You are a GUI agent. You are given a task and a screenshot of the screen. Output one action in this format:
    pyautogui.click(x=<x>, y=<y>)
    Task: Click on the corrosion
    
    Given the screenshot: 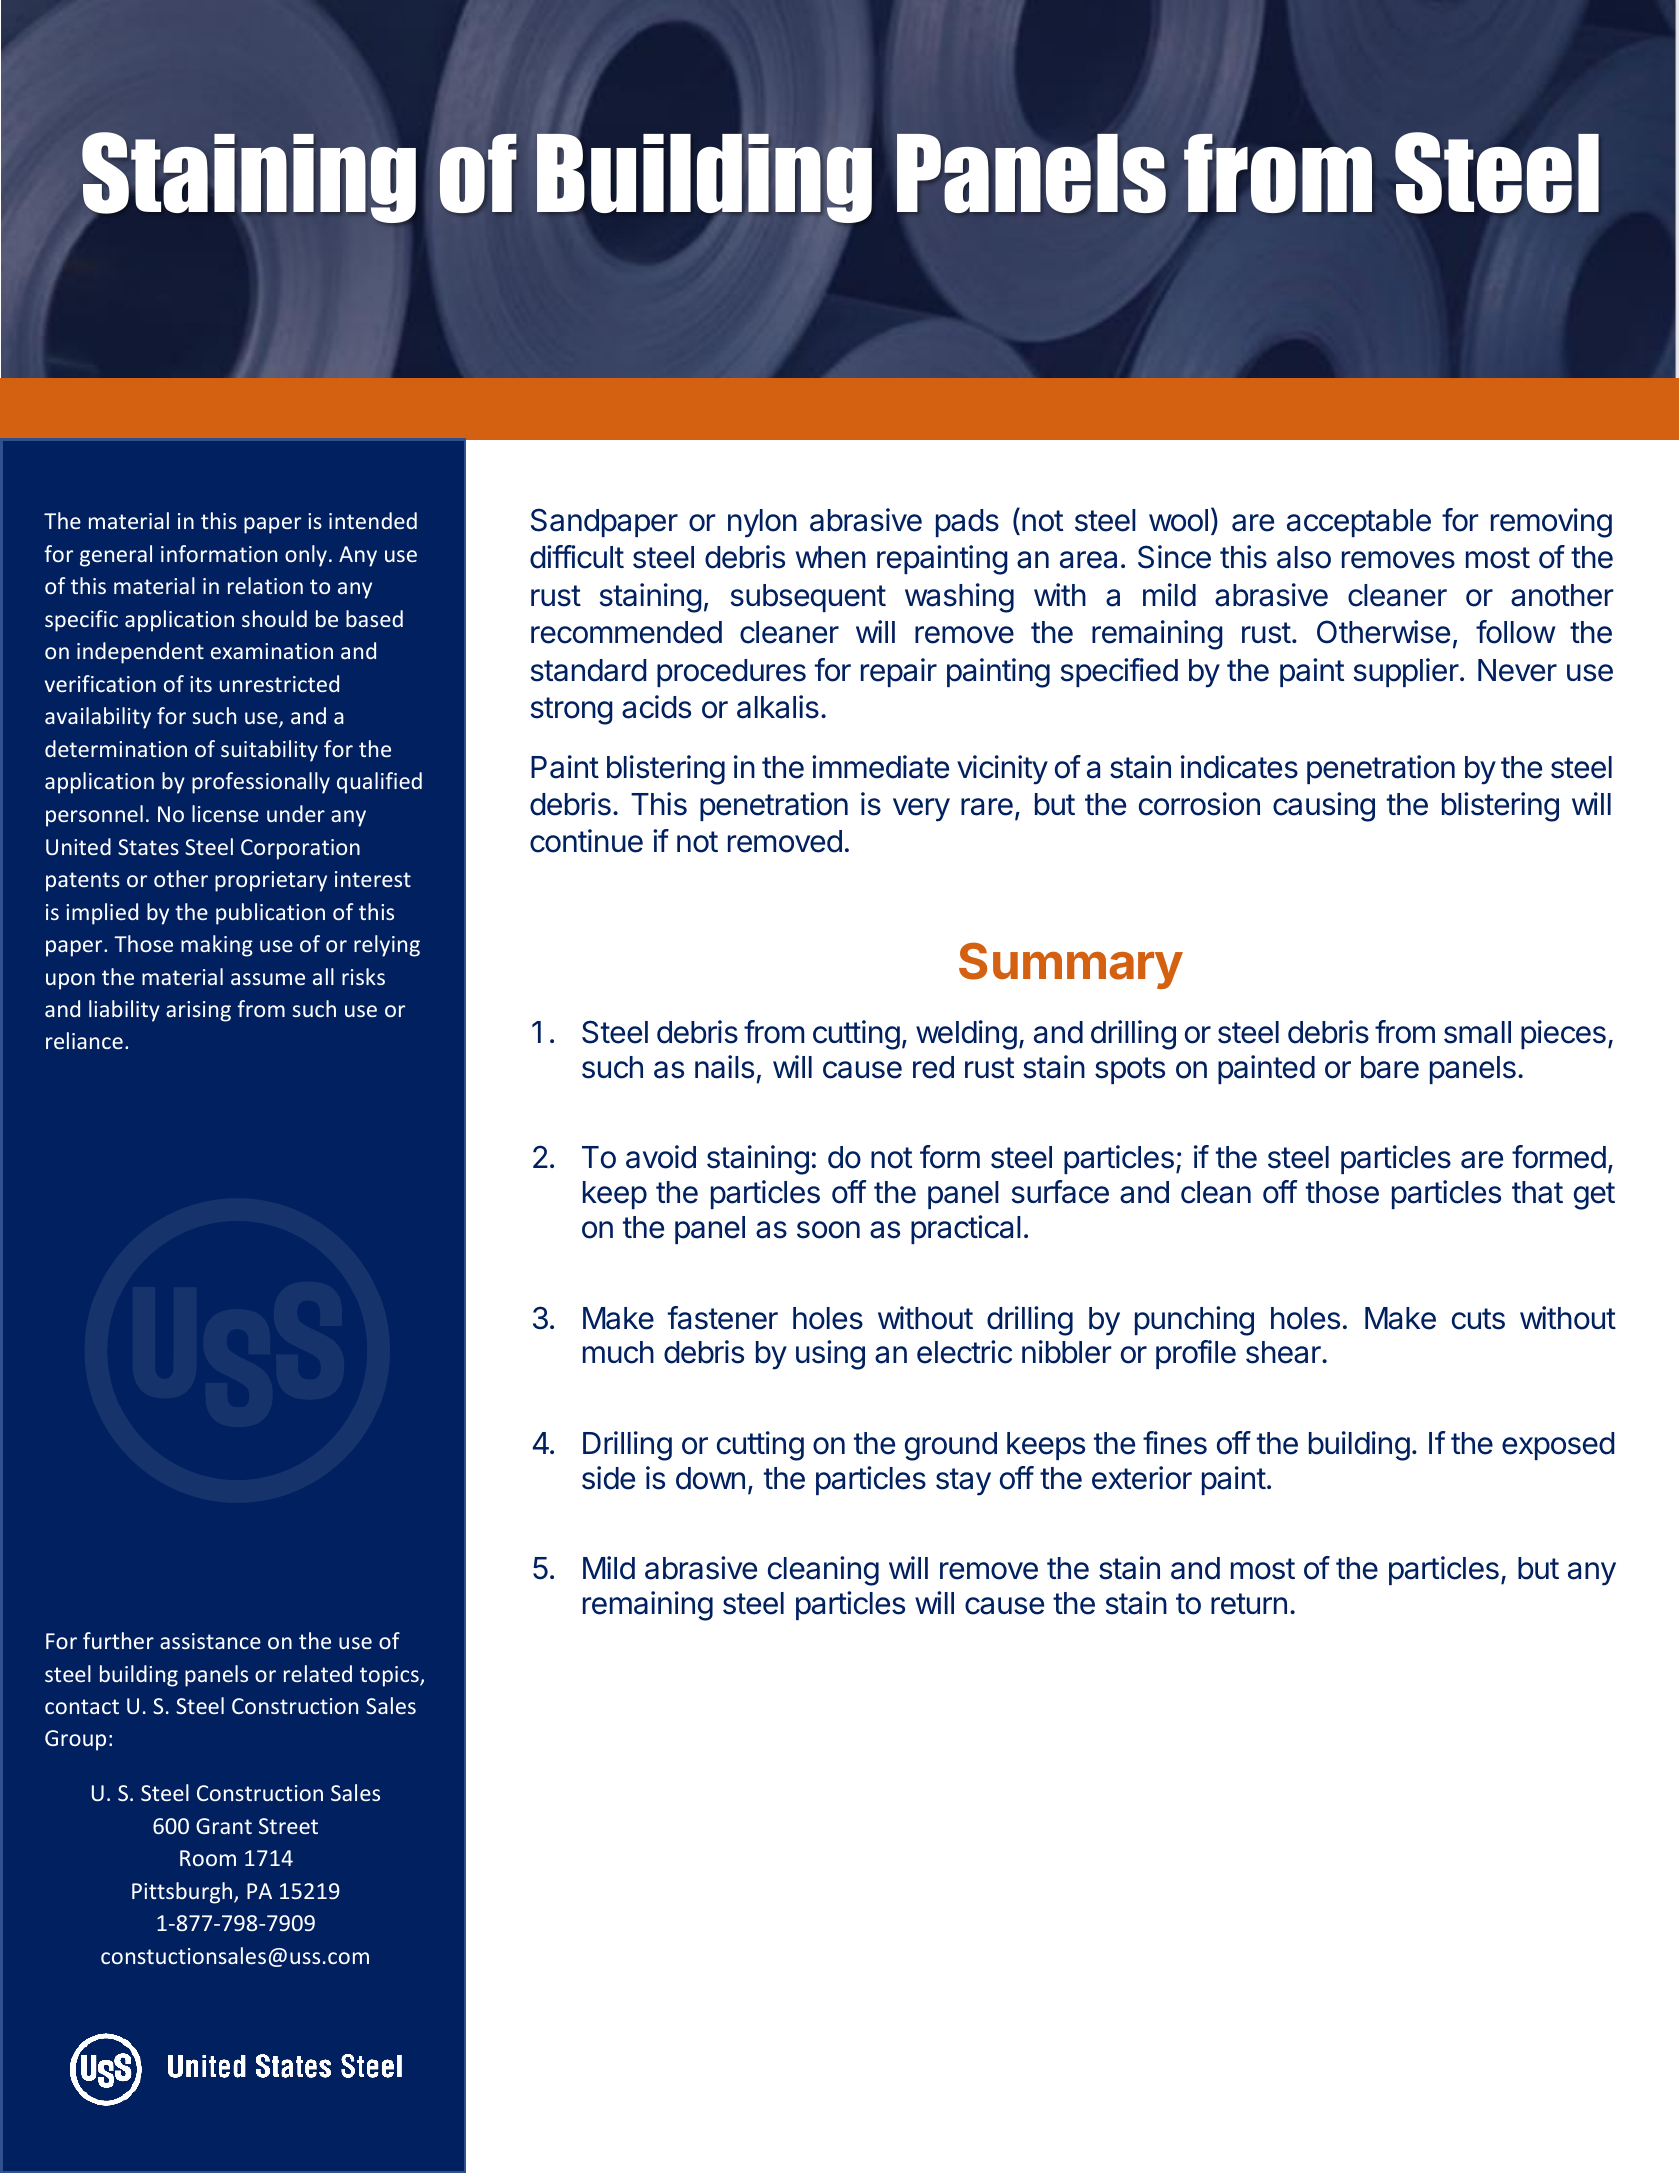 What is the action you would take?
    pyautogui.click(x=1199, y=804)
